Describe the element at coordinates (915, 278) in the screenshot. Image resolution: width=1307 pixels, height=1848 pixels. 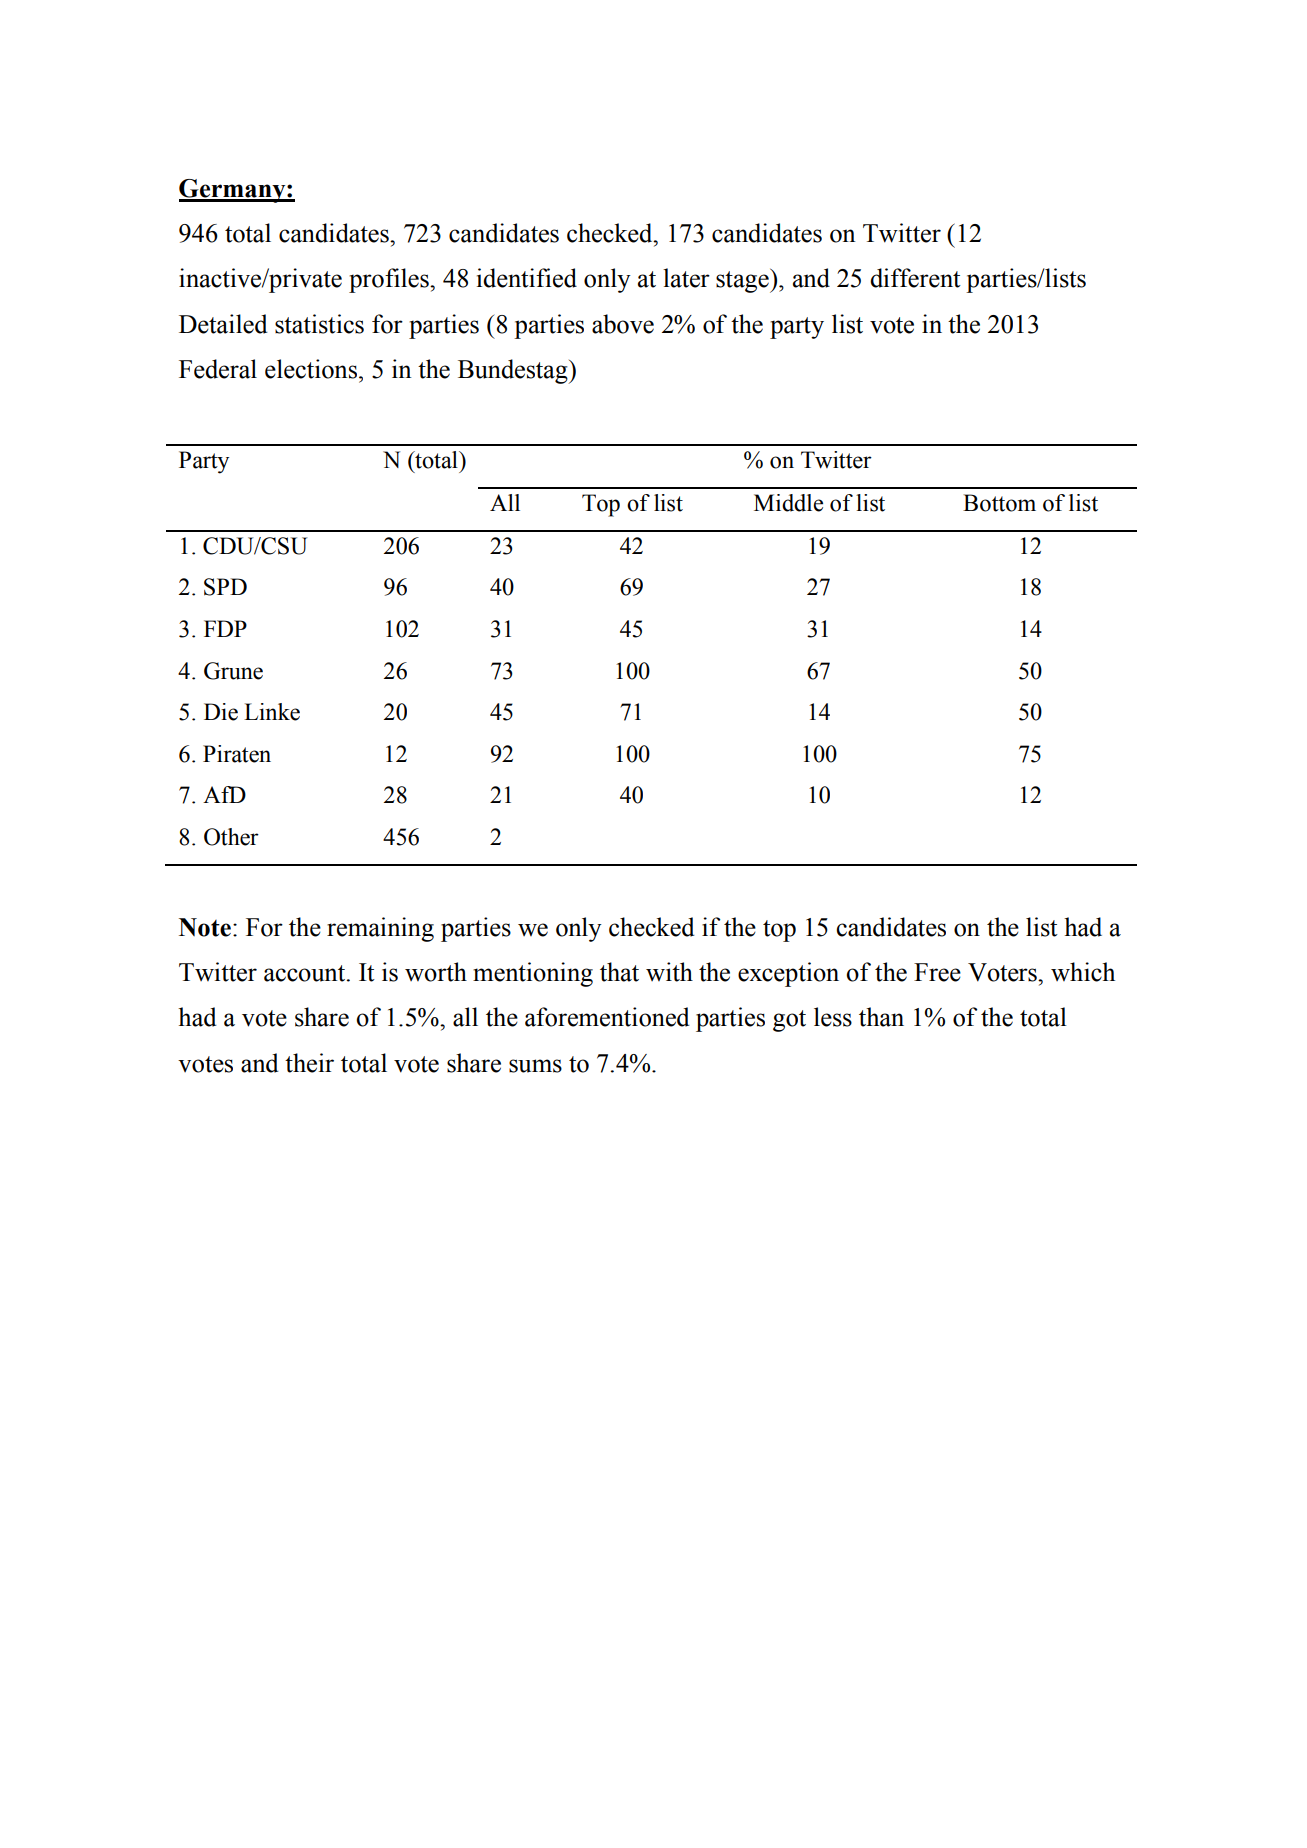
I see `different` at that location.
